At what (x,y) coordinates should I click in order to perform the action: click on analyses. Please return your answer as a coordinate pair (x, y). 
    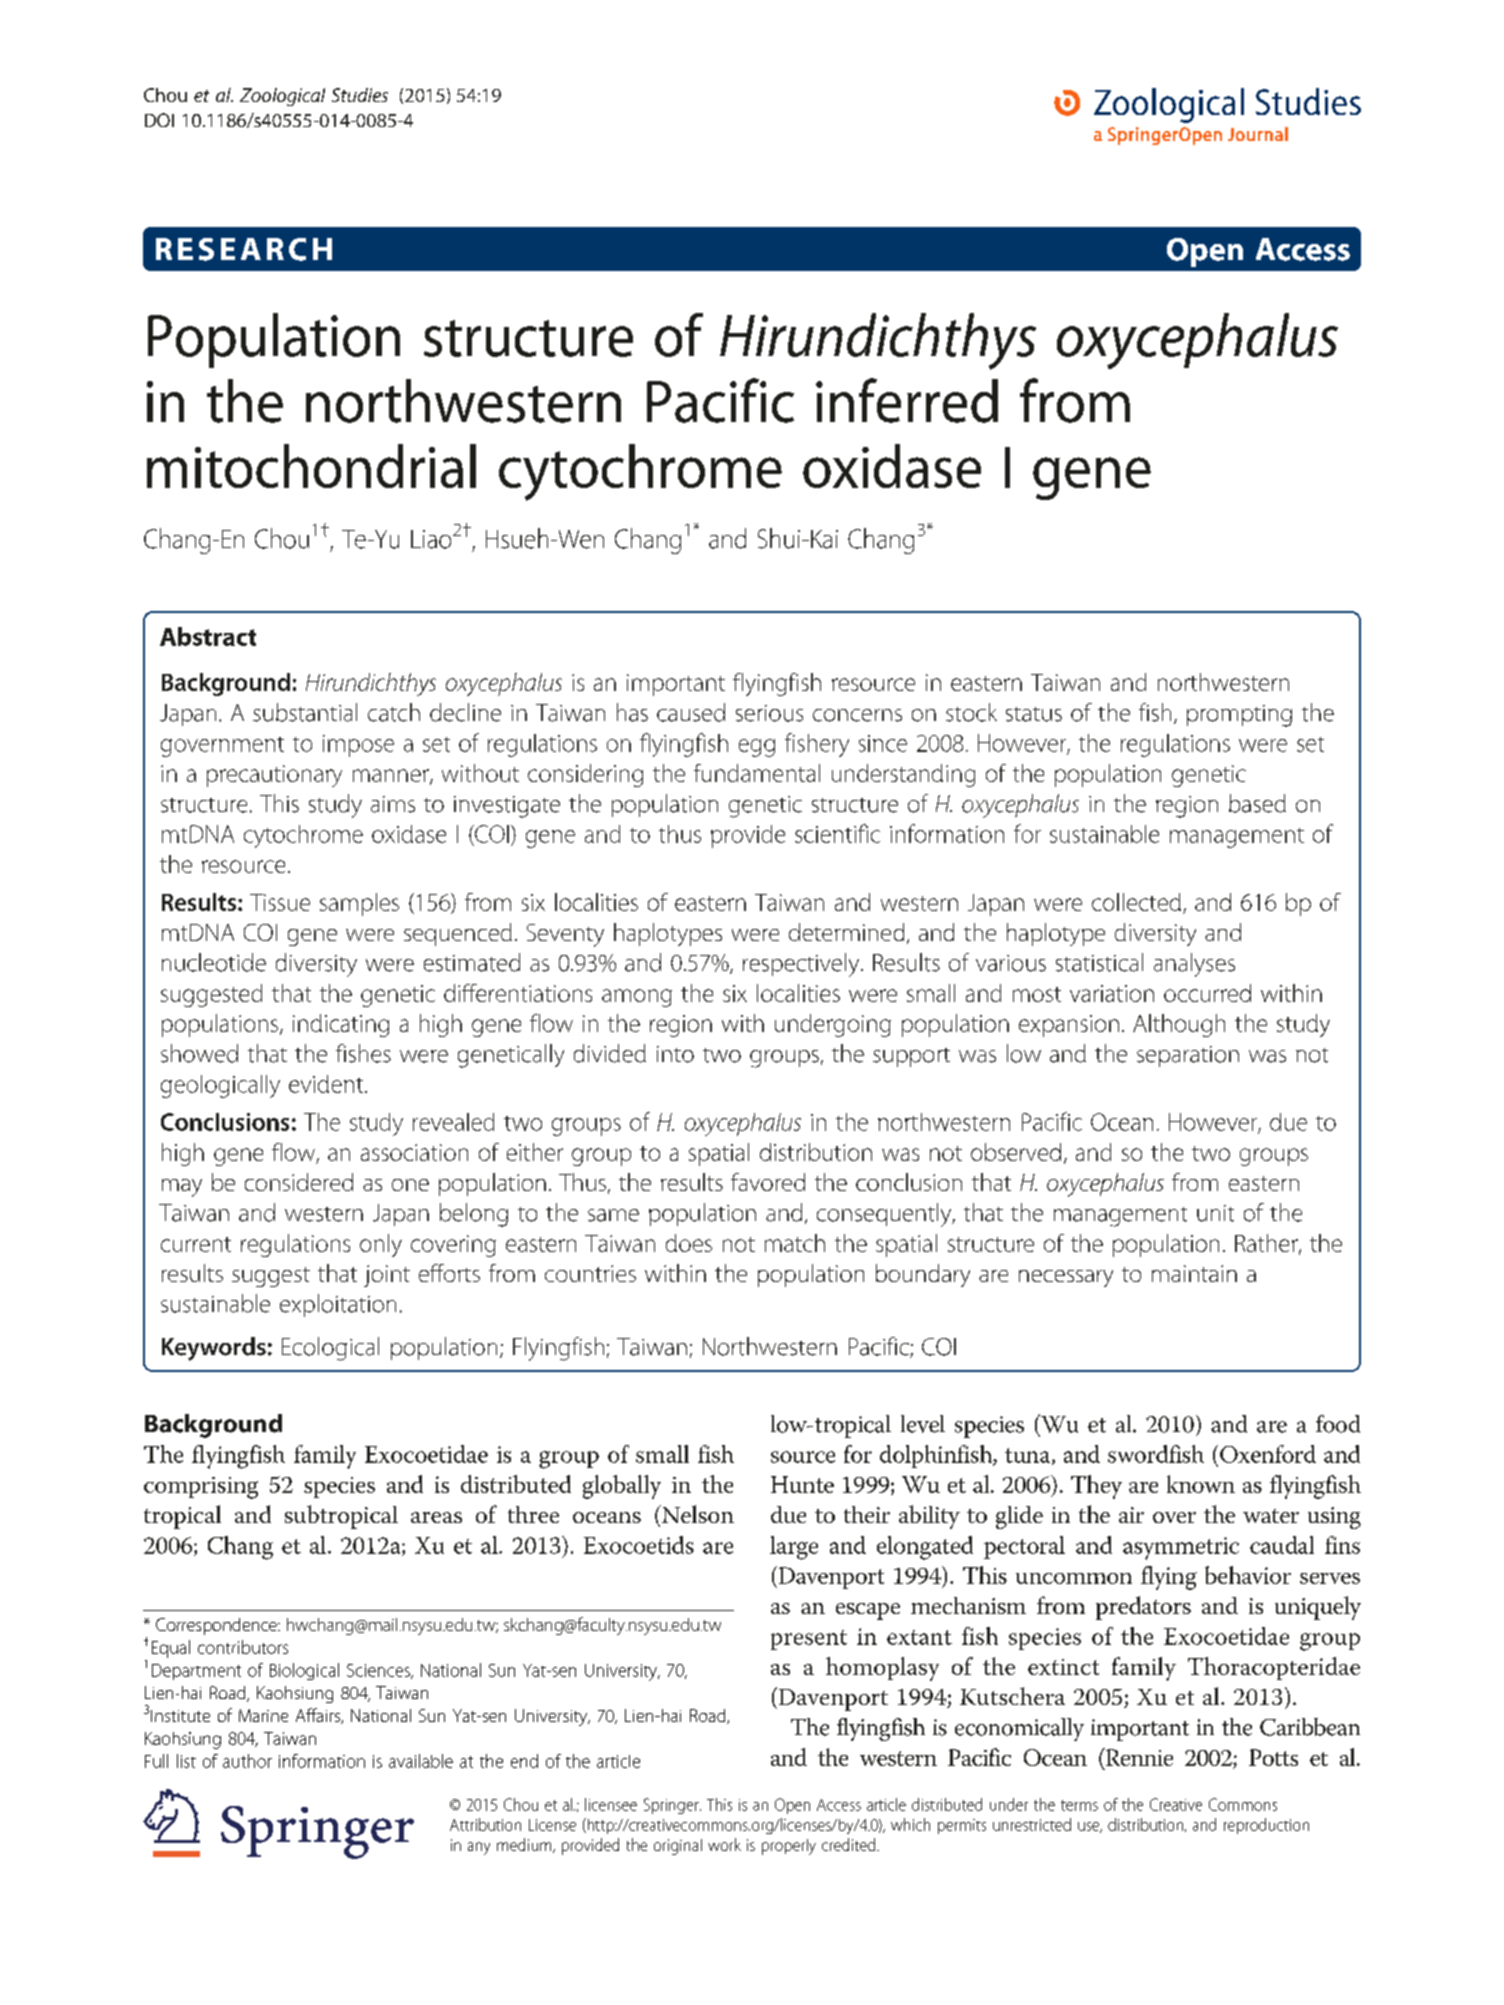
    Looking at the image, I should click on (1194, 965).
